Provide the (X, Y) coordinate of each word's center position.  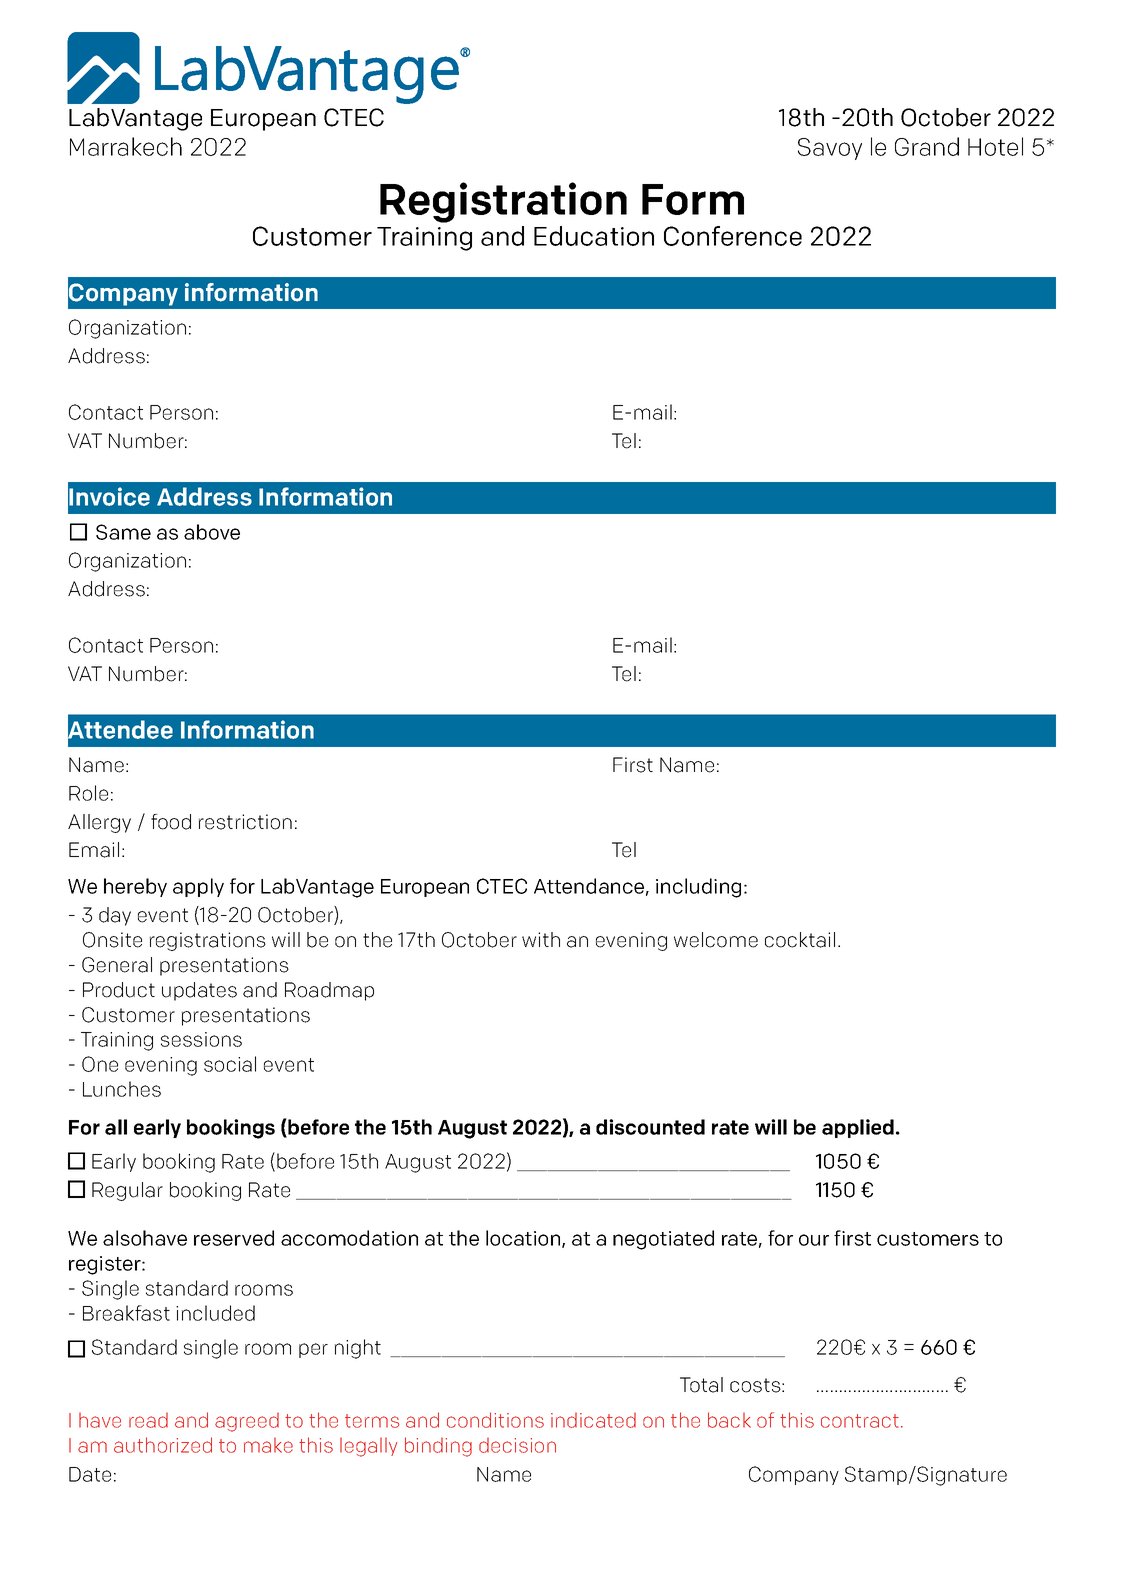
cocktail (800, 940)
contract (860, 1421)
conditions (495, 1420)
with (541, 939)
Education (594, 236)
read (148, 1420)
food (171, 822)
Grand (927, 146)
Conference (733, 236)
